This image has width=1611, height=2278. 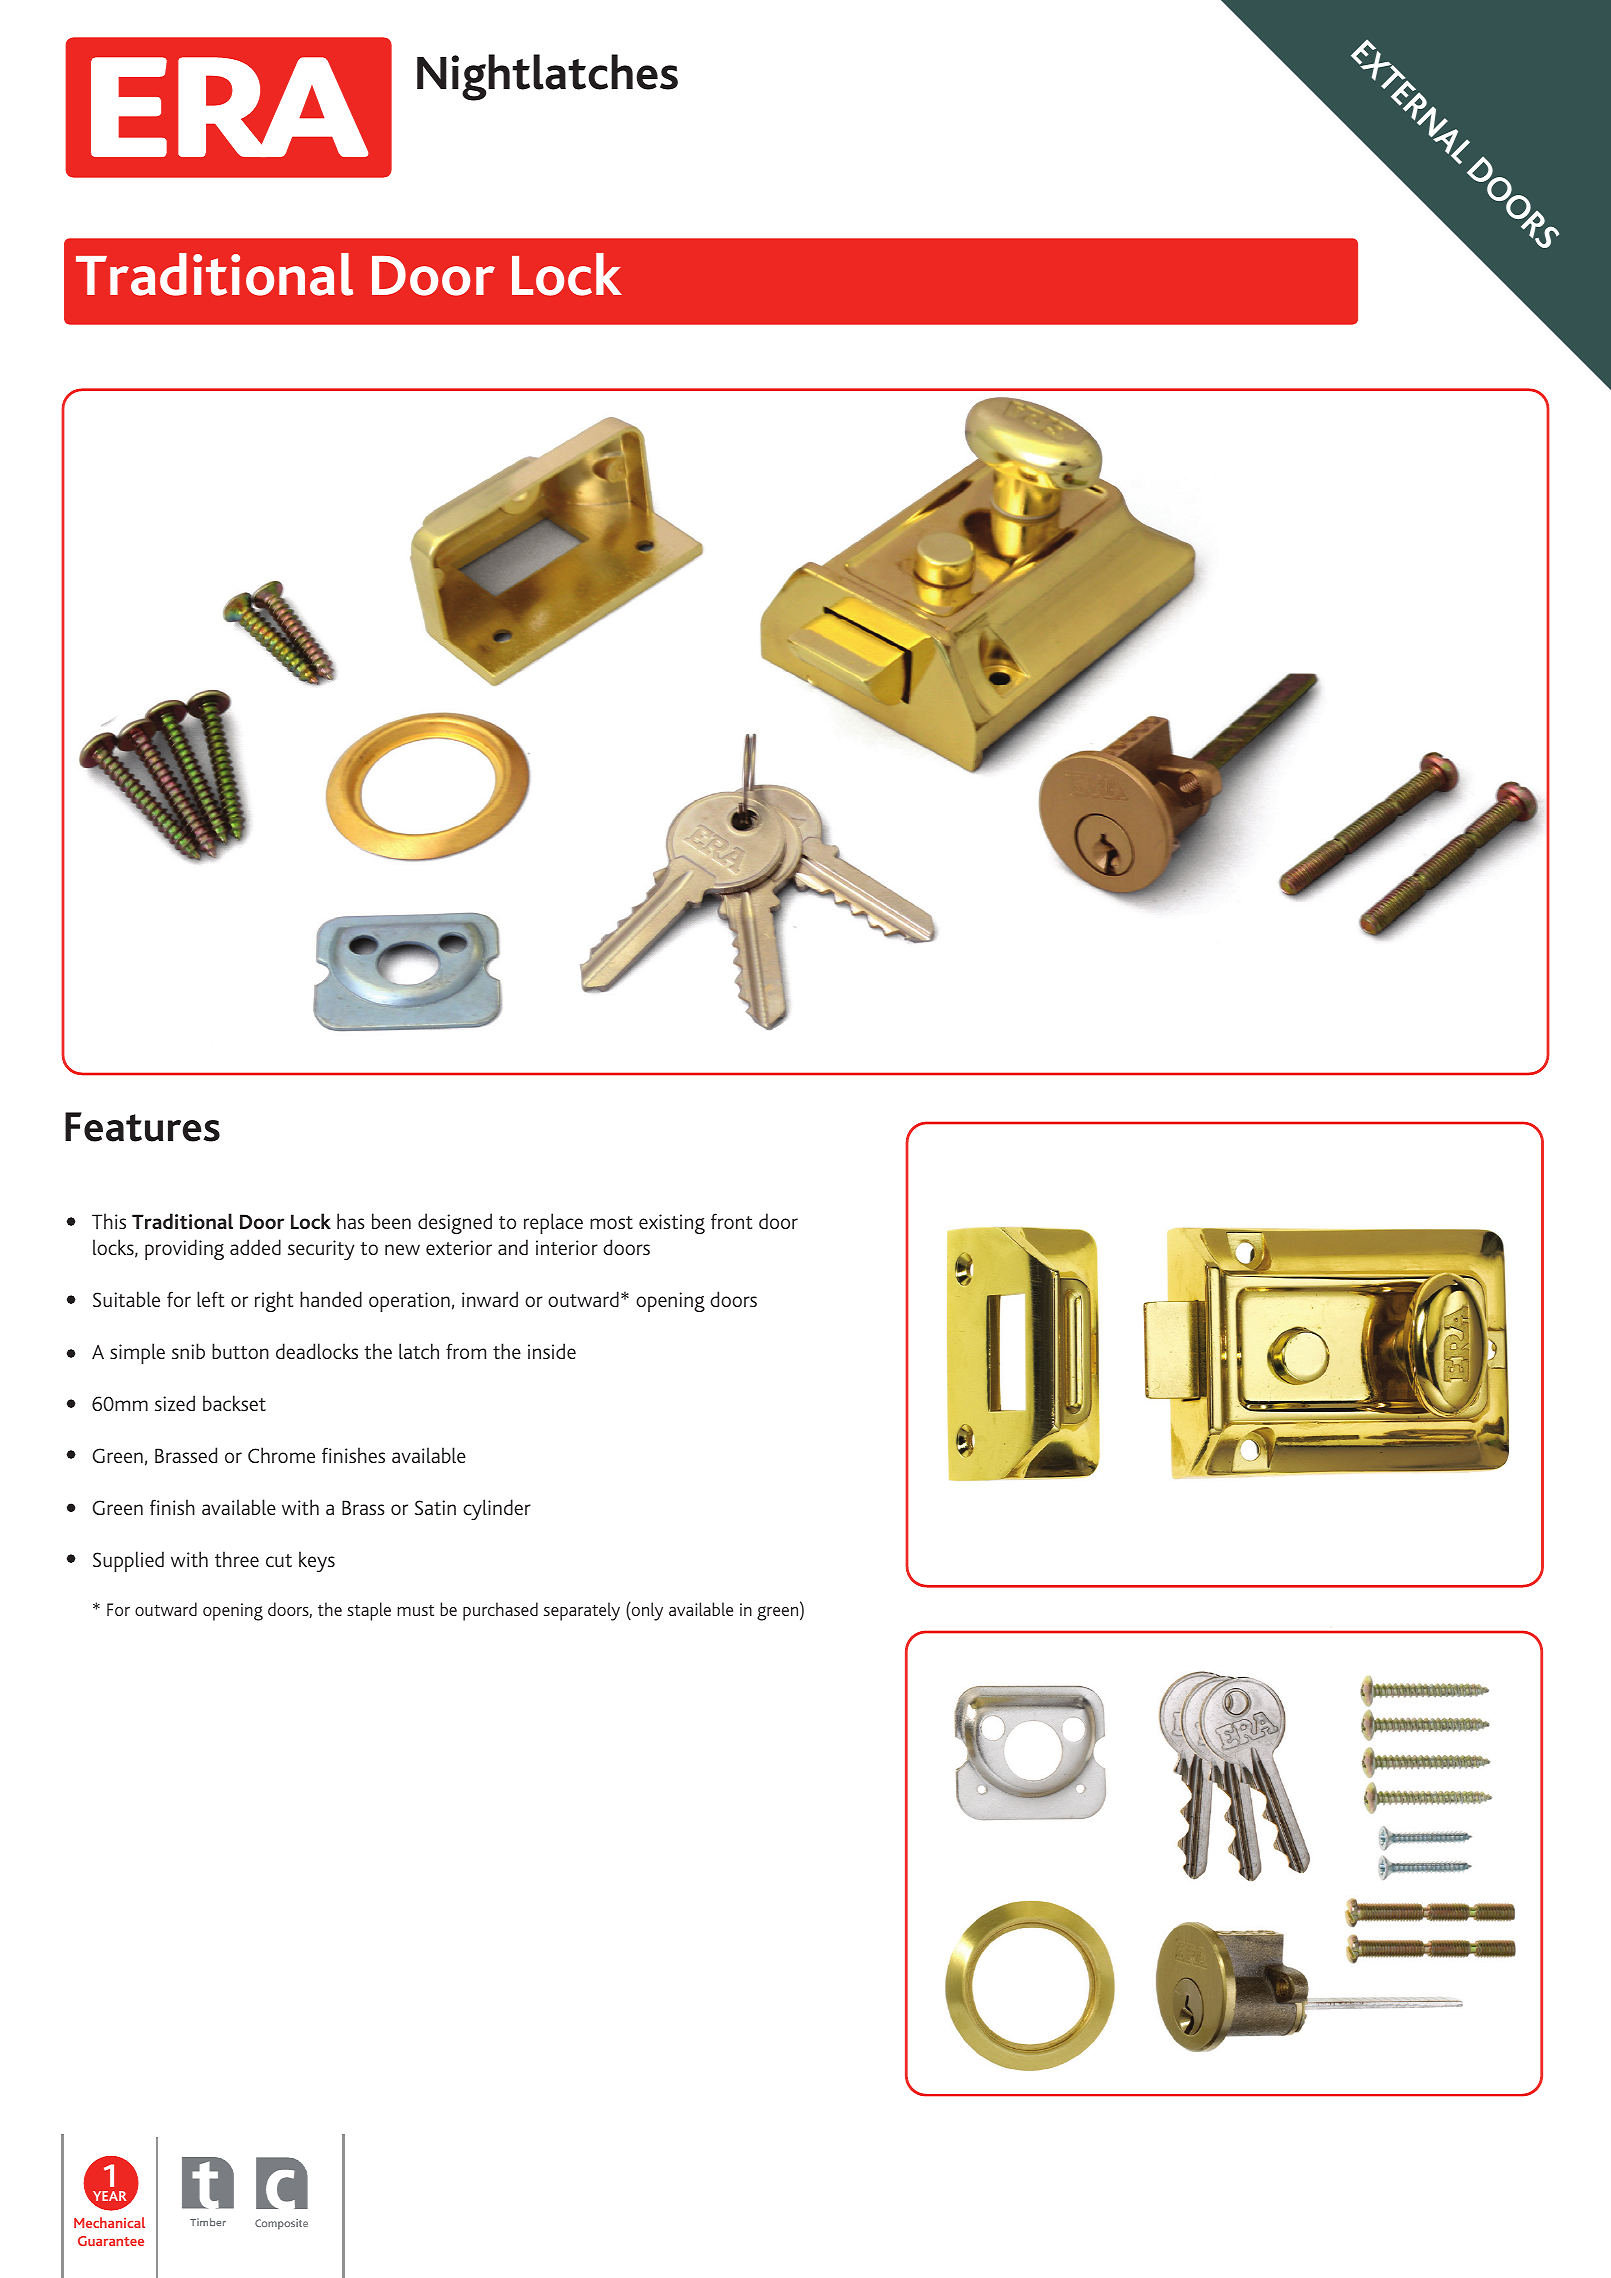 I want to click on Features, so click(x=142, y=1127).
